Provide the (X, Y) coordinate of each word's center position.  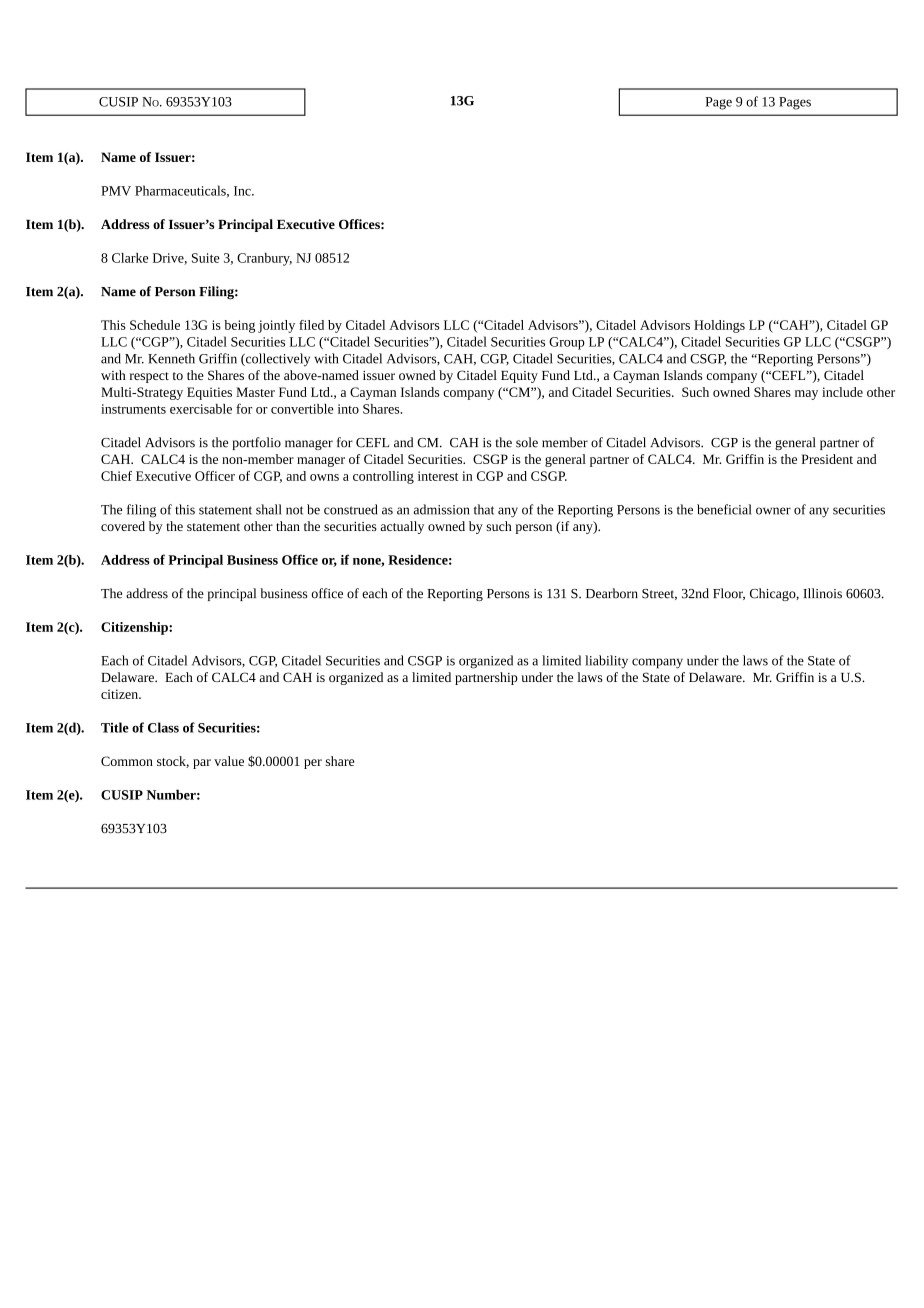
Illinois (822, 593)
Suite (206, 258)
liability (606, 662)
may (806, 395)
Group (567, 343)
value (229, 761)
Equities (209, 393)
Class (163, 727)
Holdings (719, 326)
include (842, 392)
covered (123, 526)
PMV (116, 191)
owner (773, 511)
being (239, 326)
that (484, 509)
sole (527, 442)
